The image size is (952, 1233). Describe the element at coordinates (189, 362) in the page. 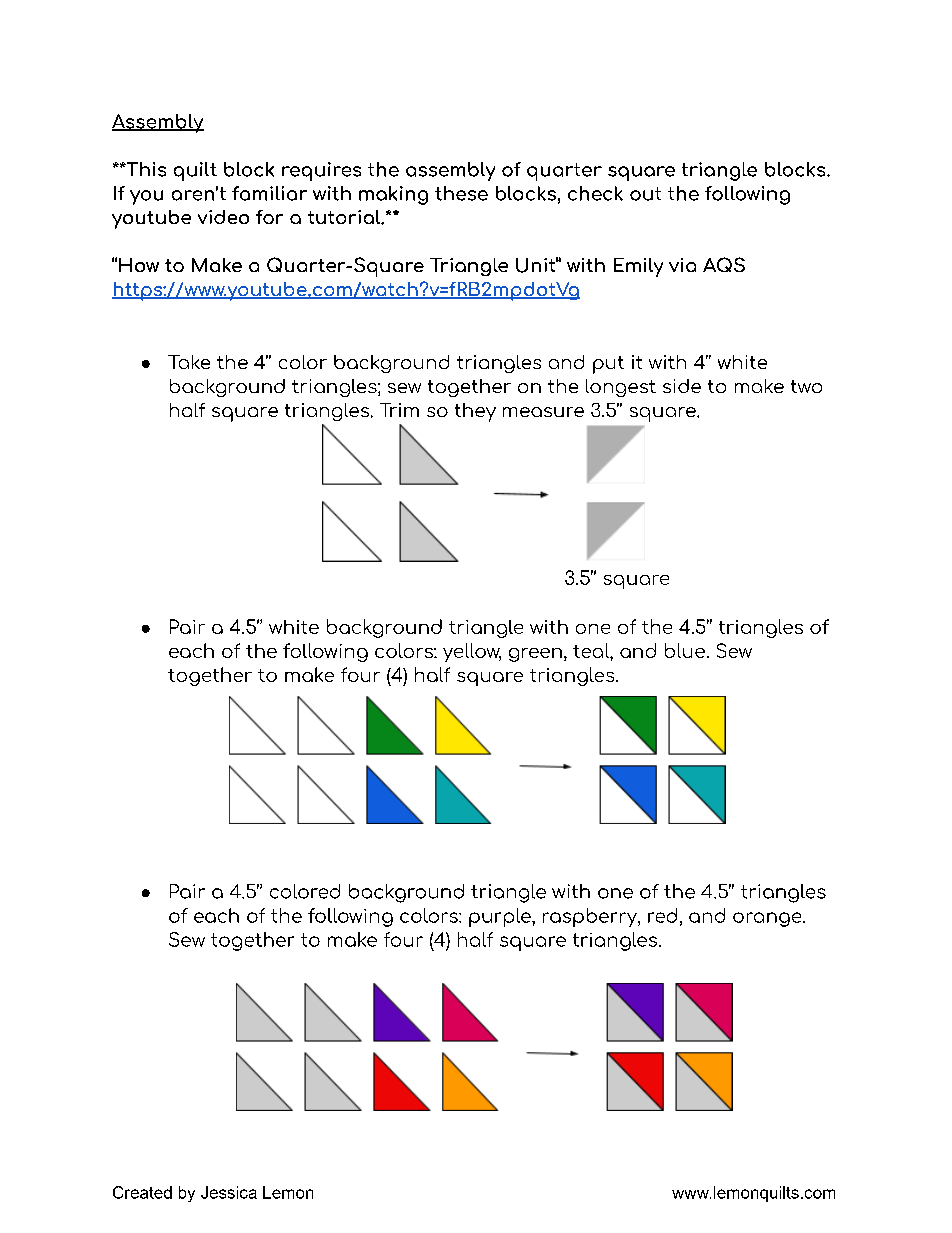

I see `Take` at that location.
